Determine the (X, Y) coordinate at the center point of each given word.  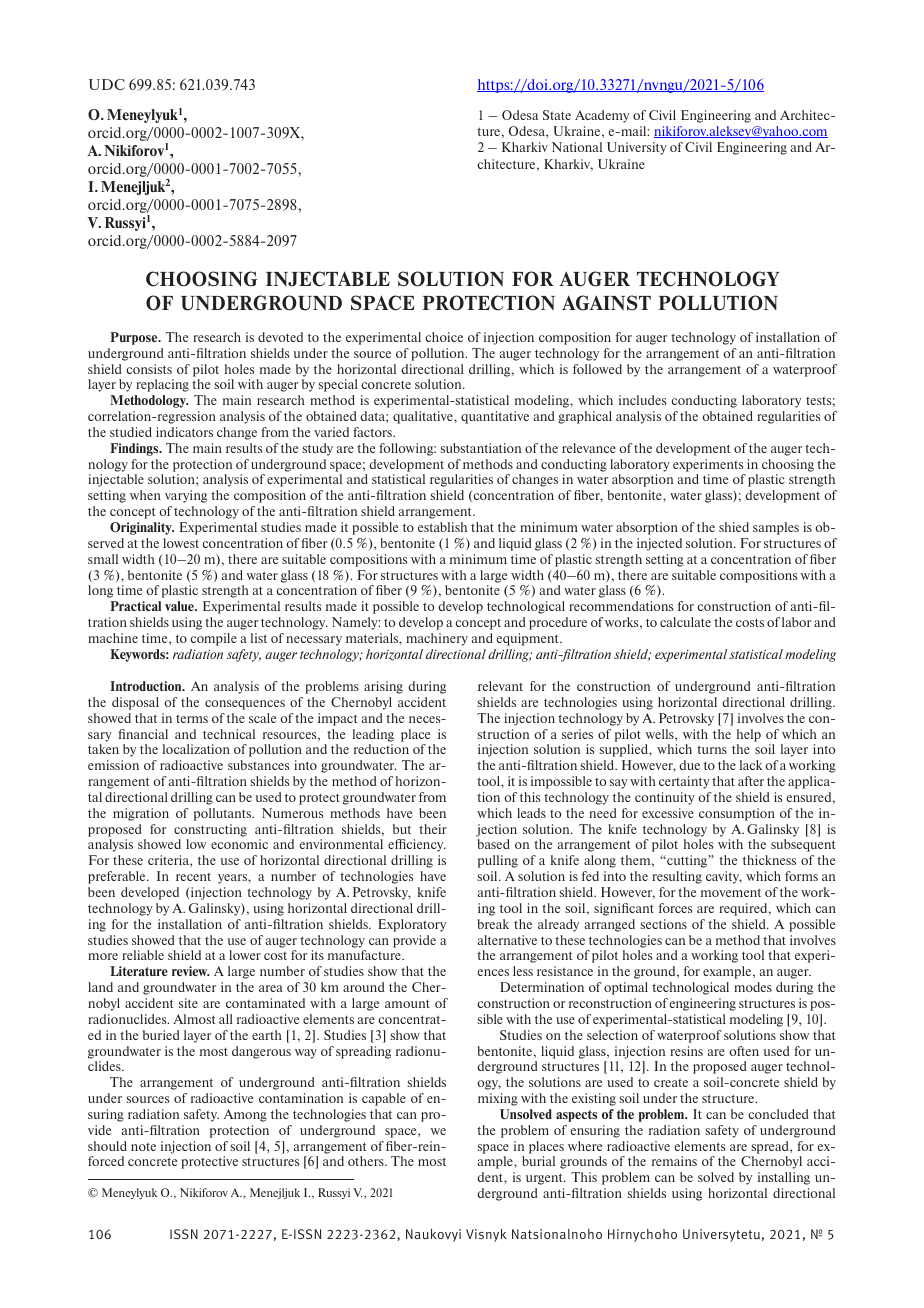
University (637, 148)
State (557, 115)
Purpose (135, 338)
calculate (685, 622)
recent (193, 877)
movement (731, 892)
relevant (500, 686)
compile (213, 639)
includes (643, 400)
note (143, 1147)
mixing (498, 1099)
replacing (162, 385)
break (493, 924)
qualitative (424, 417)
